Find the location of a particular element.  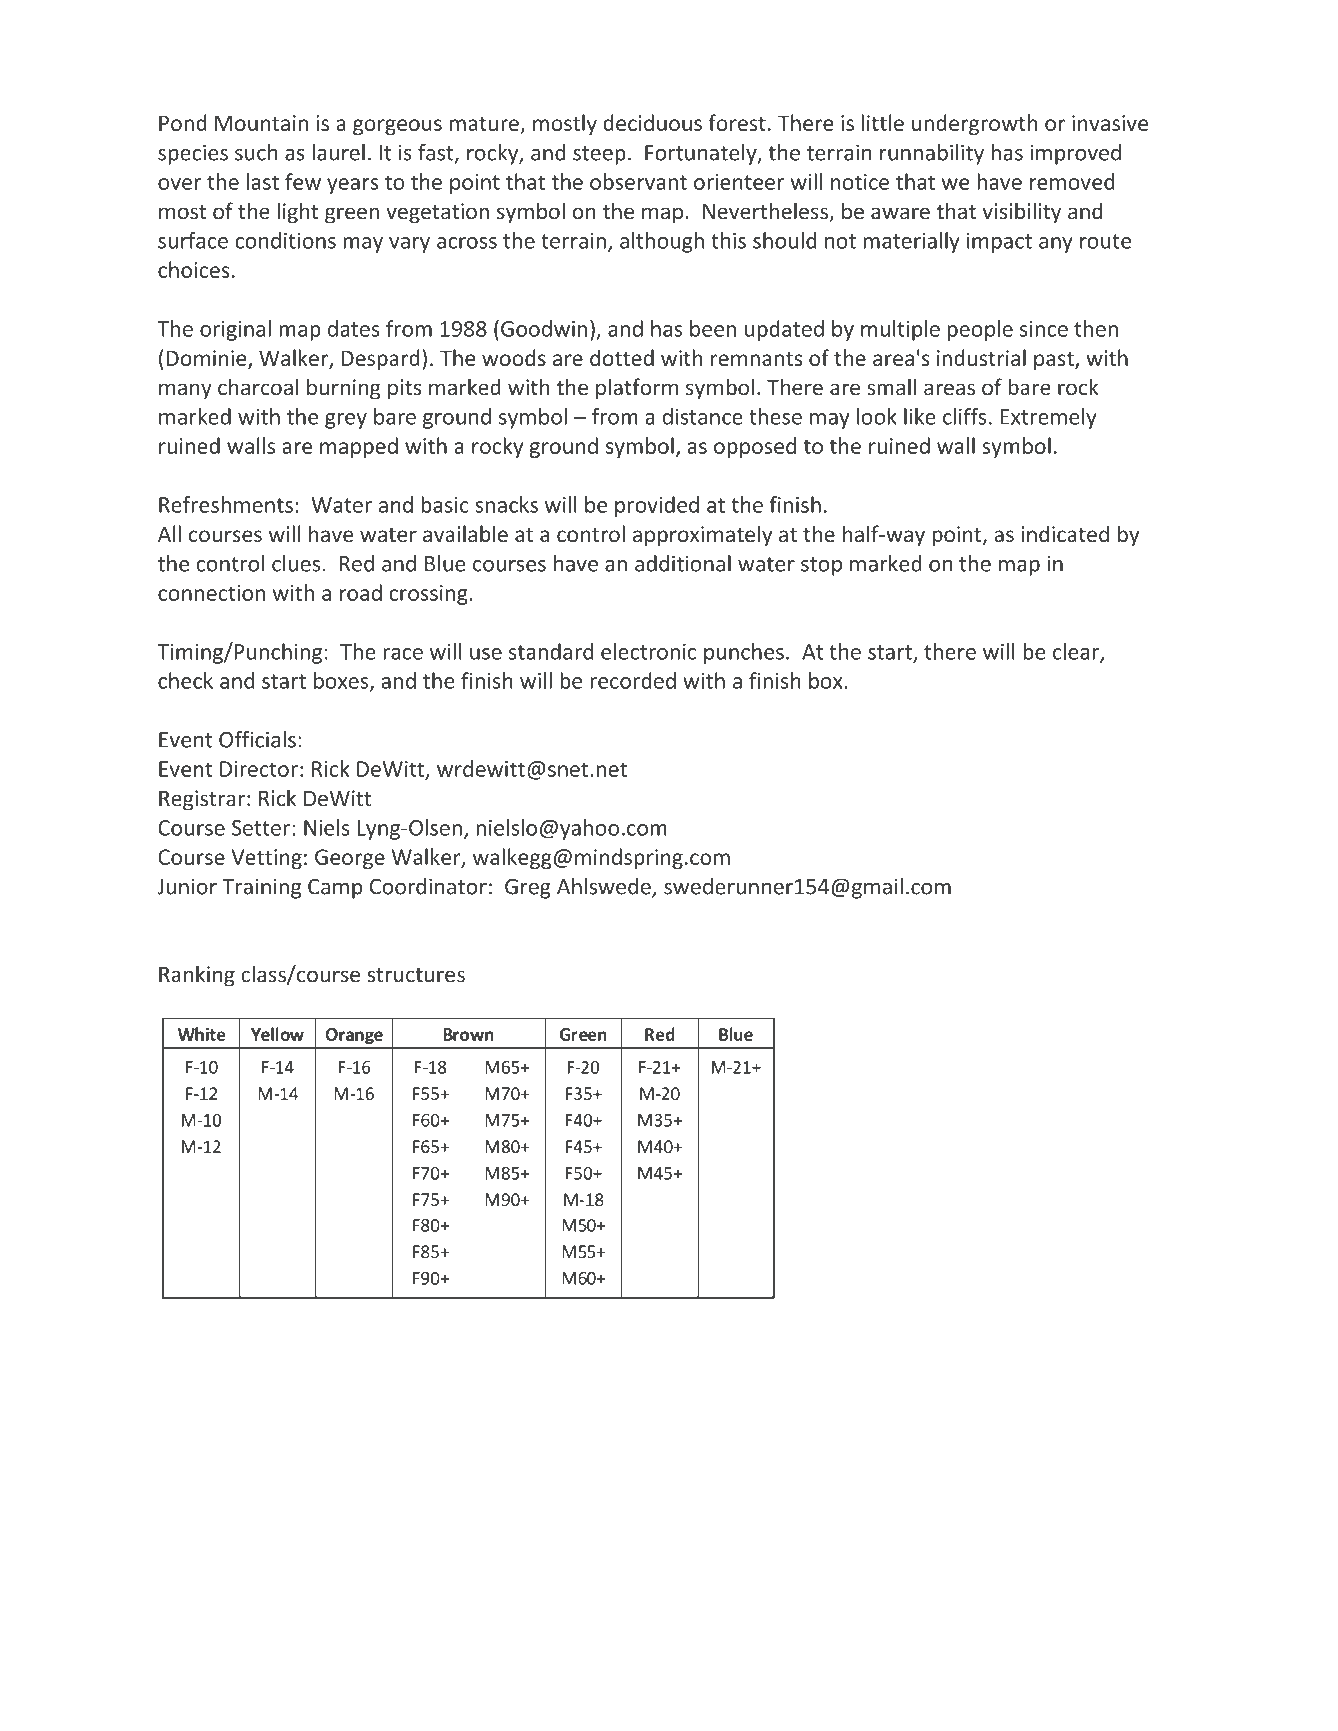

steep is located at coordinates (599, 155).
